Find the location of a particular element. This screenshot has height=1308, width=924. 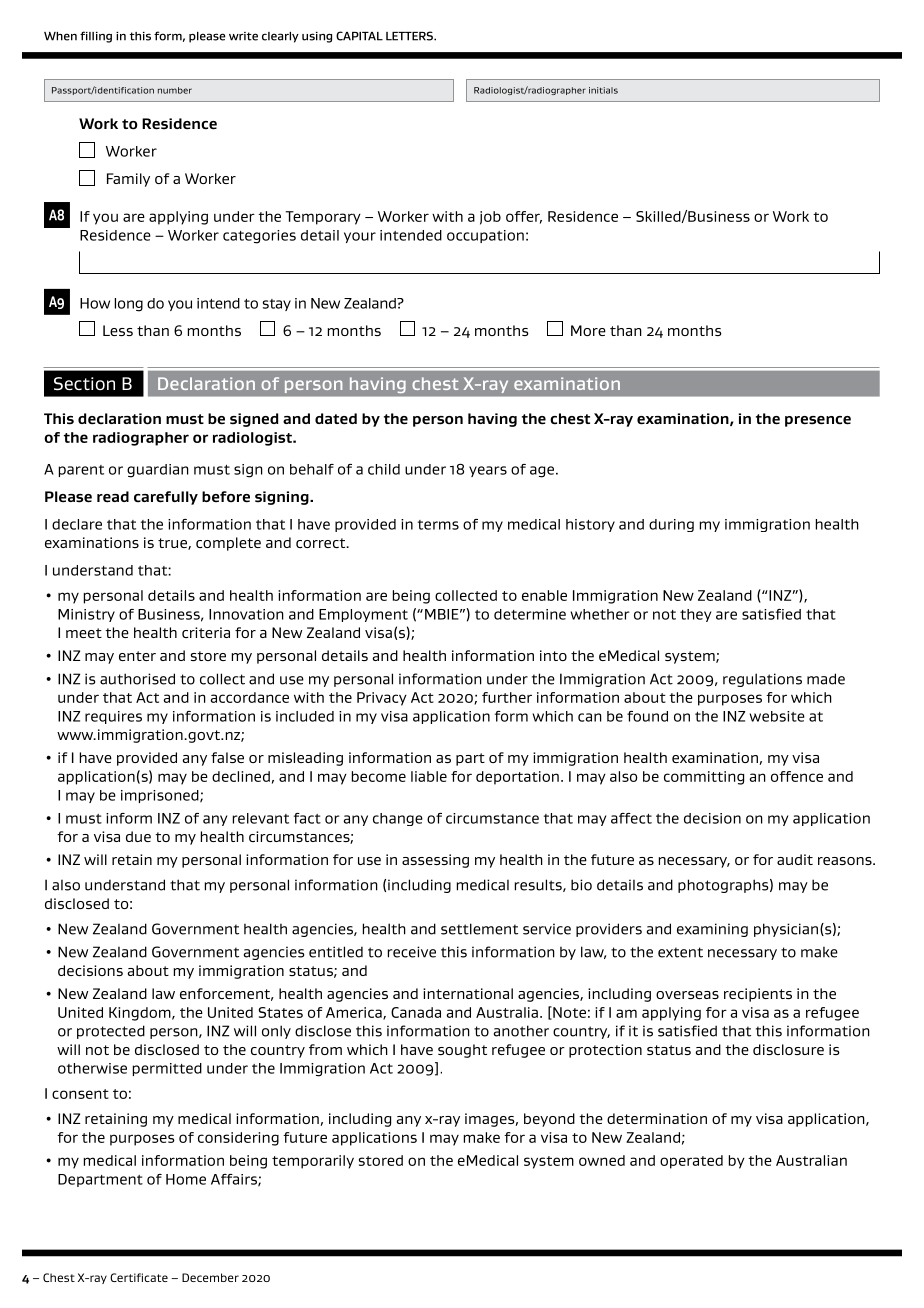

audit is located at coordinates (795, 859).
